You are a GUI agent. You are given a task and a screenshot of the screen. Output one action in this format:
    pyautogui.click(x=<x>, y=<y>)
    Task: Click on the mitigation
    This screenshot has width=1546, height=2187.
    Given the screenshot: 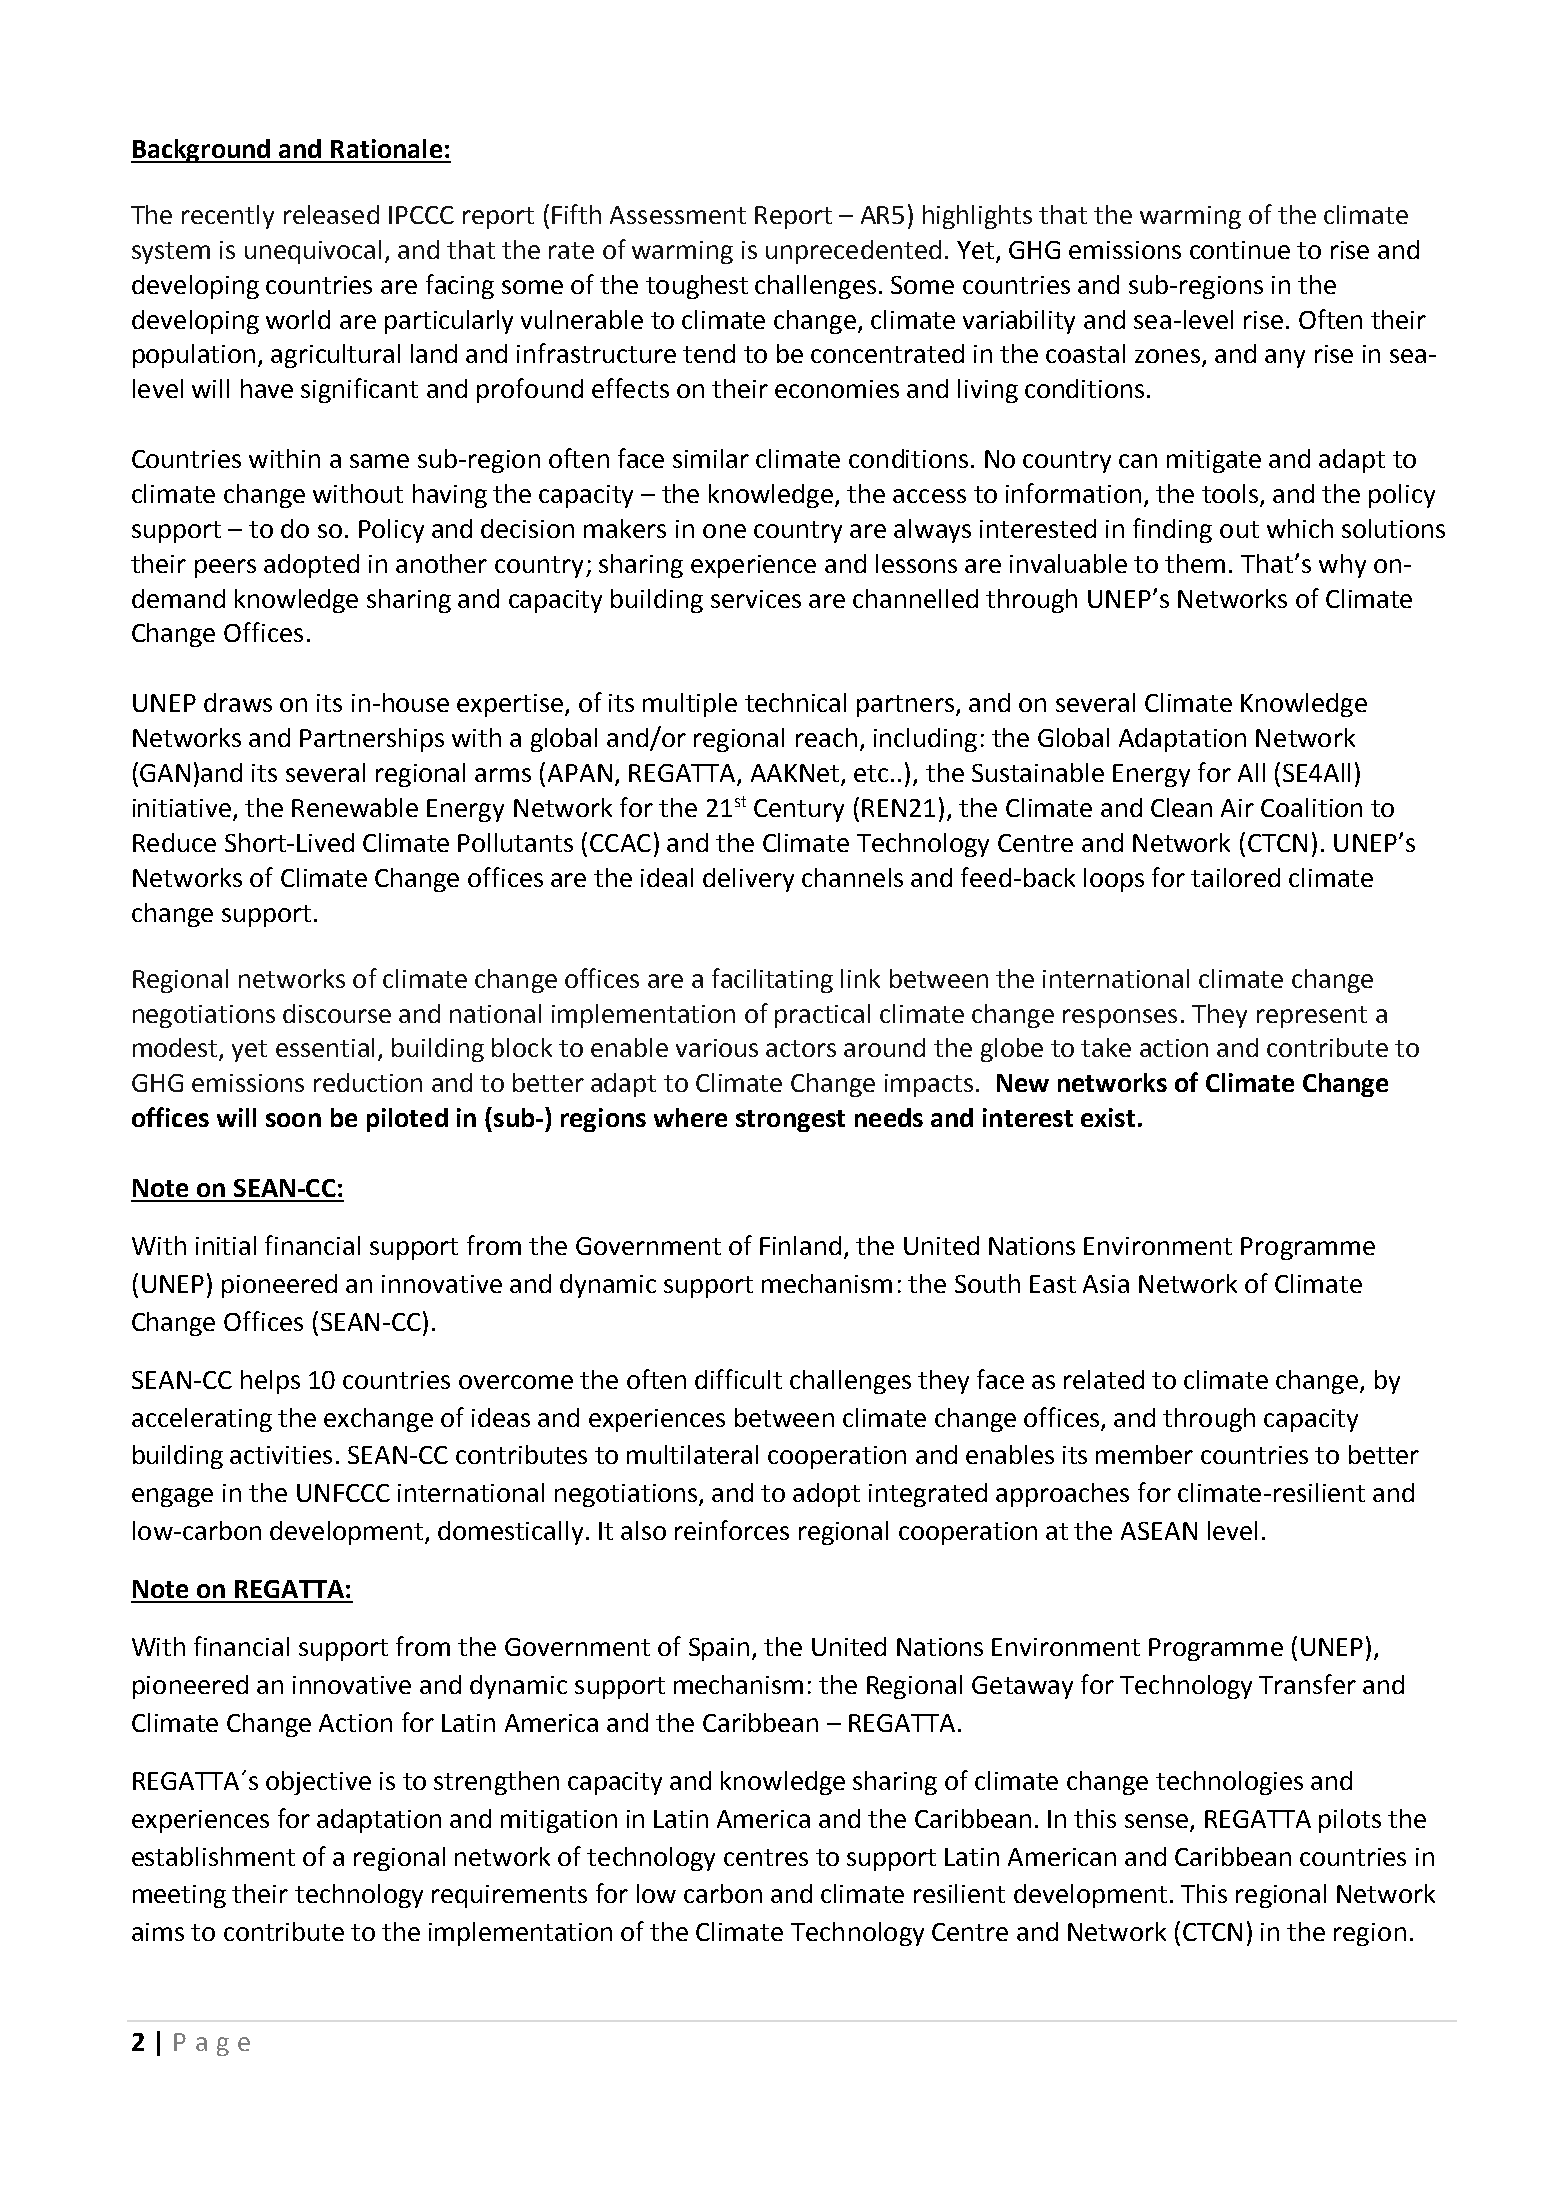 What is the action you would take?
    pyautogui.click(x=559, y=1821)
